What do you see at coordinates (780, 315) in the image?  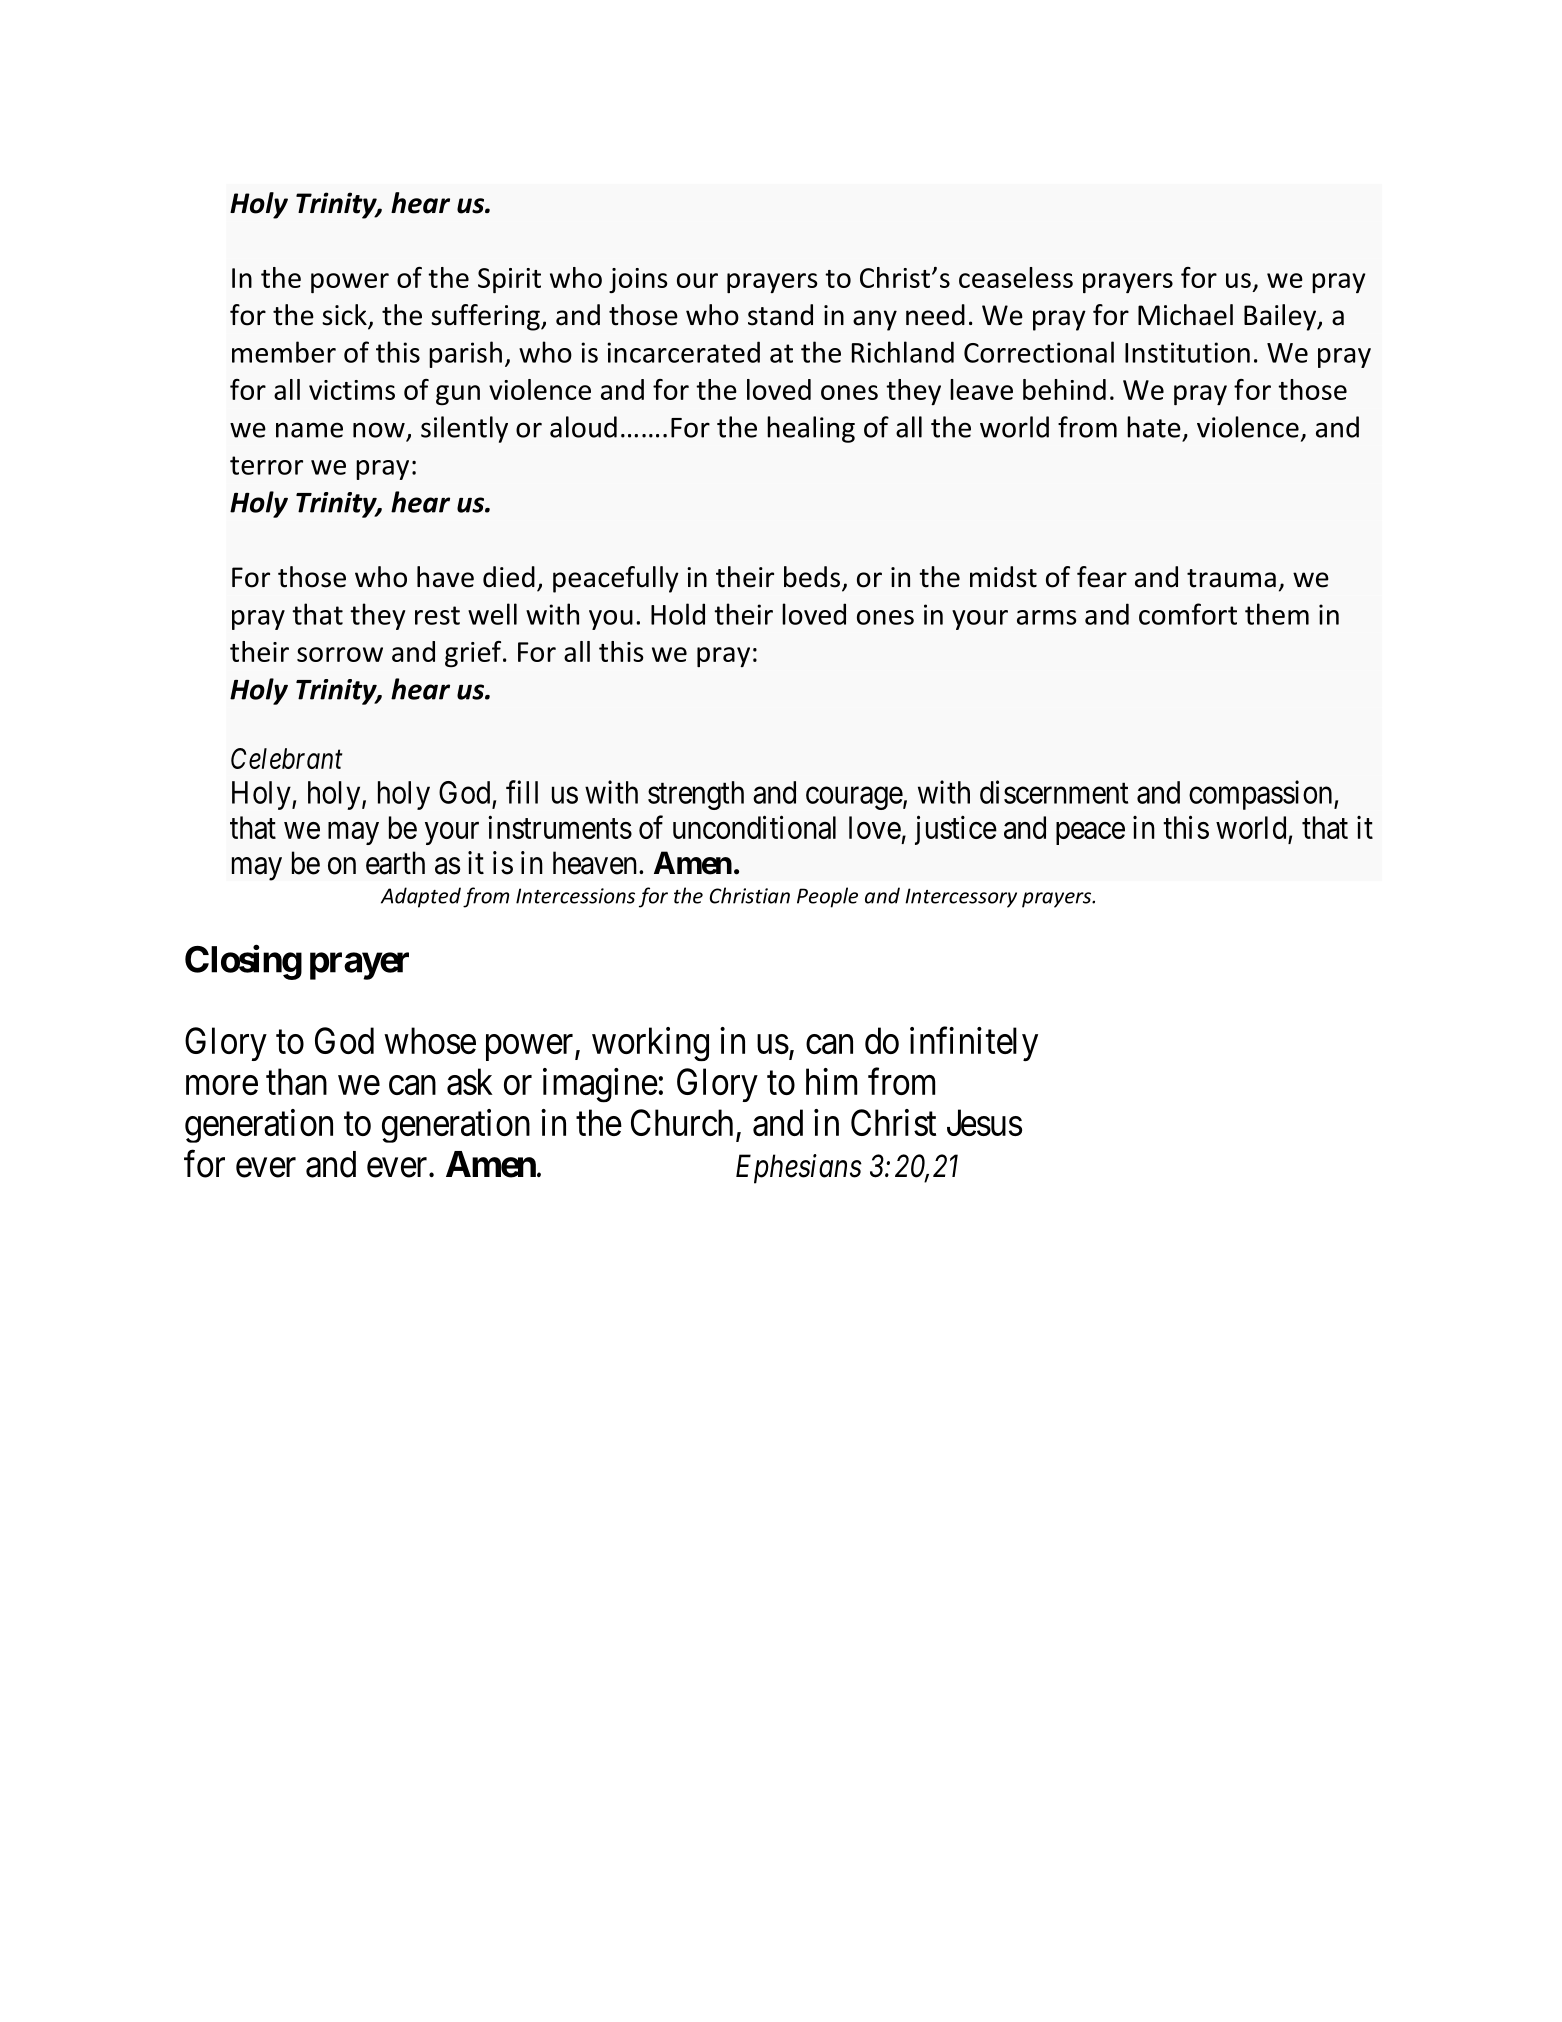 I see `stand` at bounding box center [780, 315].
